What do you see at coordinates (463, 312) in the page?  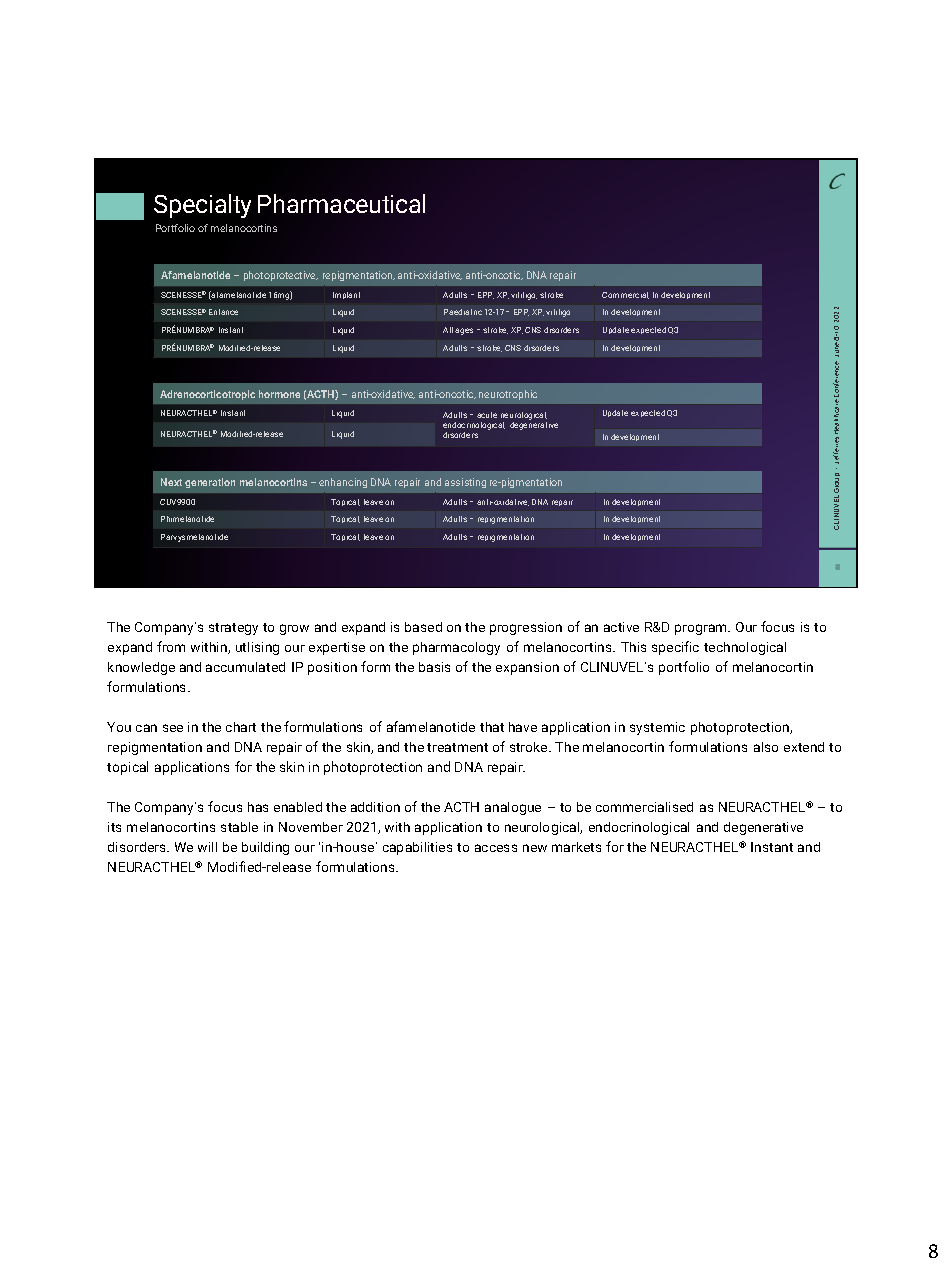 I see `Paediatric` at bounding box center [463, 312].
